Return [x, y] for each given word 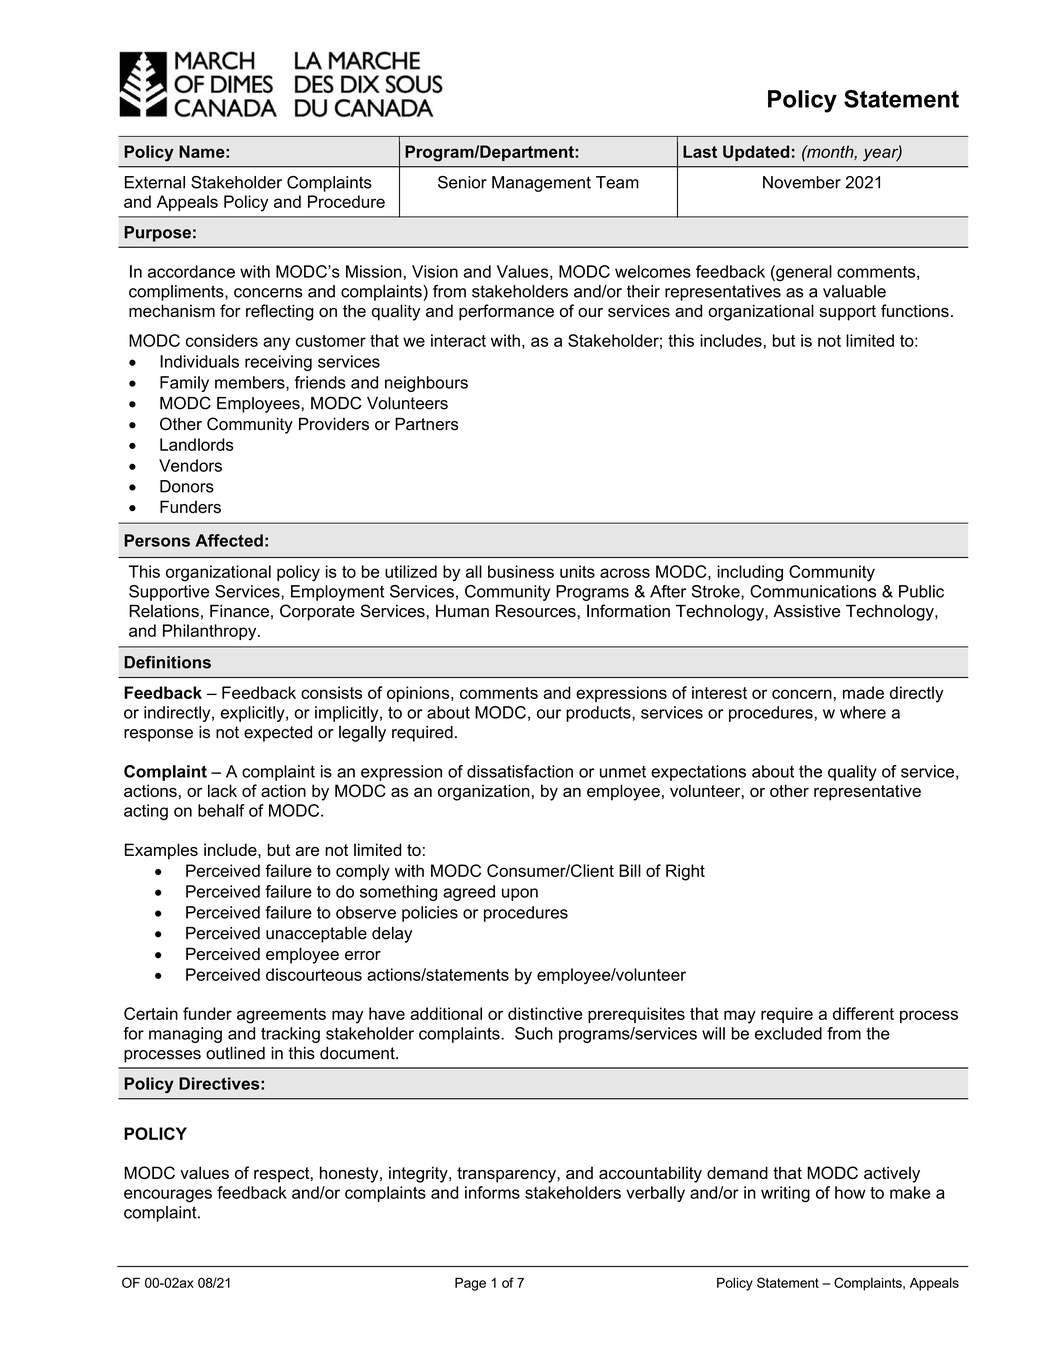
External [155, 182]
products [599, 714]
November [802, 182]
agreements [281, 1016]
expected [278, 734]
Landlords [196, 444]
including [750, 573]
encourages [168, 1196]
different [863, 1013]
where [863, 712]
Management [541, 184]
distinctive [545, 1013]
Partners [427, 424]
